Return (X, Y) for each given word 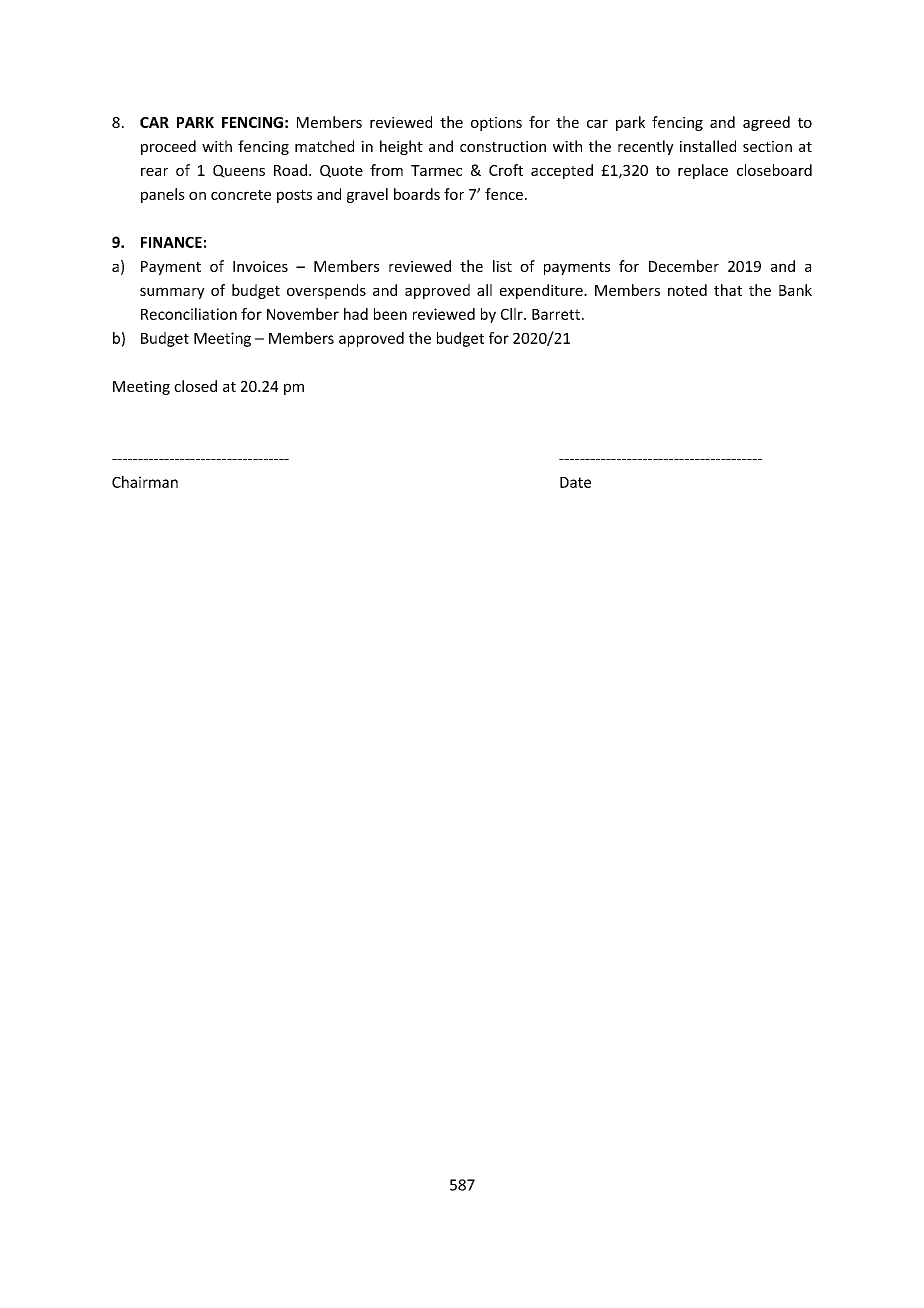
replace (703, 171)
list (502, 266)
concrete (241, 195)
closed (195, 386)
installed (708, 146)
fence (504, 194)
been (390, 314)
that (728, 290)
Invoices (260, 266)
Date (575, 482)
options (496, 124)
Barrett (556, 314)
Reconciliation (189, 314)
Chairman (145, 482)
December (684, 266)
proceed (168, 147)
